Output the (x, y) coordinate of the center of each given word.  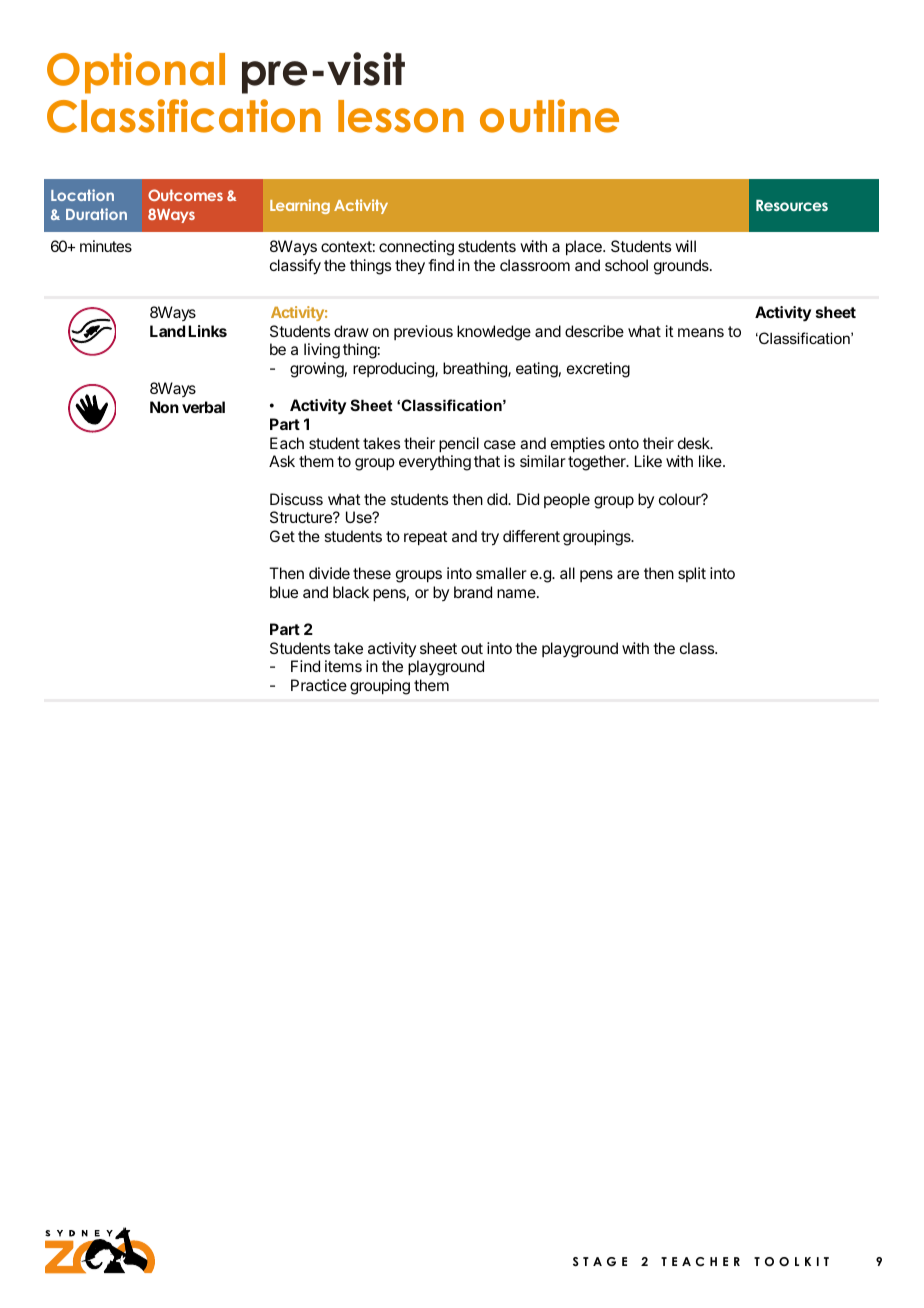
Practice (319, 685)
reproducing (394, 370)
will (685, 246)
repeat (425, 538)
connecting (416, 248)
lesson (401, 116)
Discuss (296, 499)
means (701, 332)
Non (164, 407)
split (692, 574)
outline (549, 116)
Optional (136, 73)
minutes (106, 246)
